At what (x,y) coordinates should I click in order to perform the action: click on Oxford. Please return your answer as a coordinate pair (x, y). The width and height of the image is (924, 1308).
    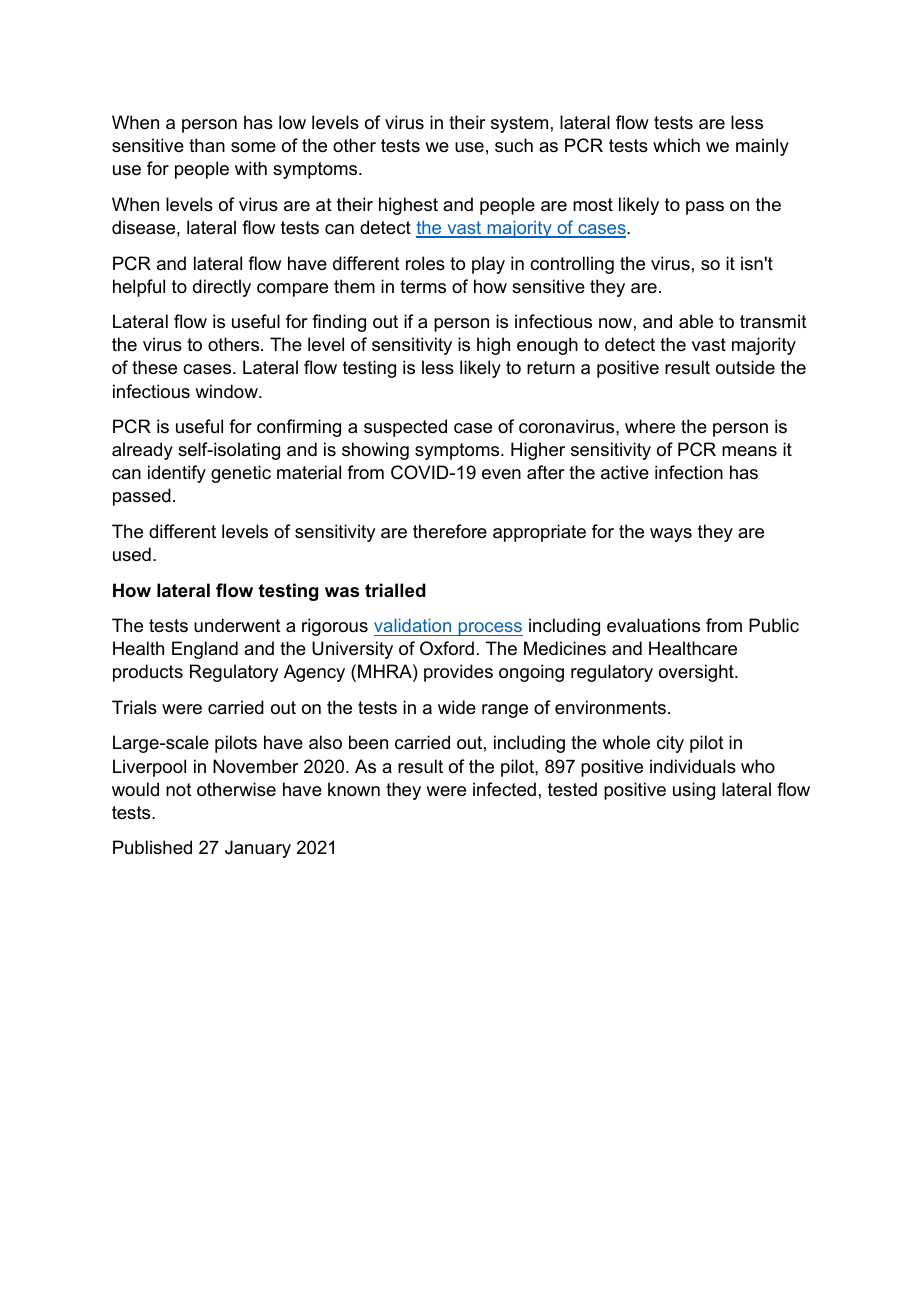
    Looking at the image, I should click on (447, 648).
